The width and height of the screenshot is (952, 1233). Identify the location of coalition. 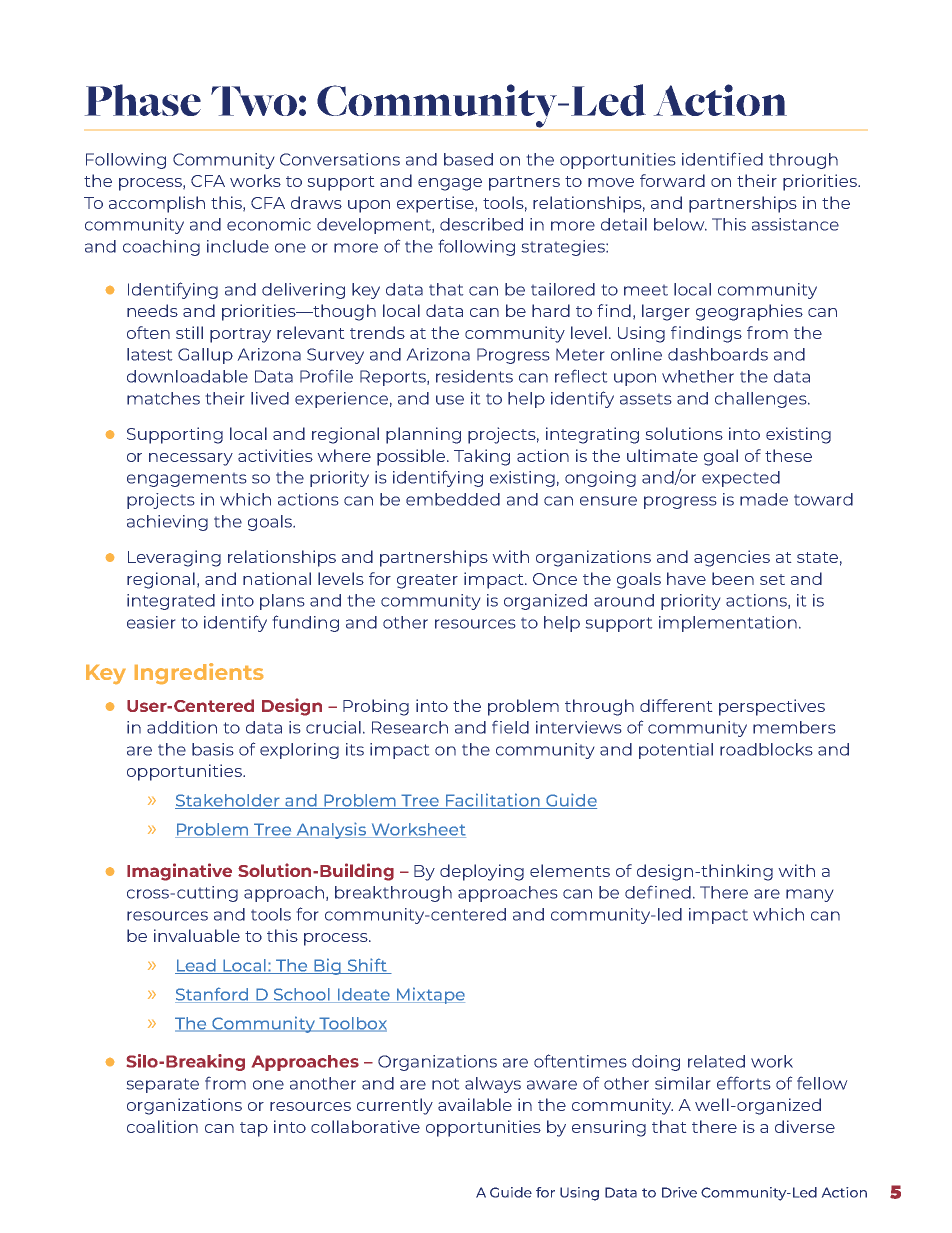
(162, 1126).
